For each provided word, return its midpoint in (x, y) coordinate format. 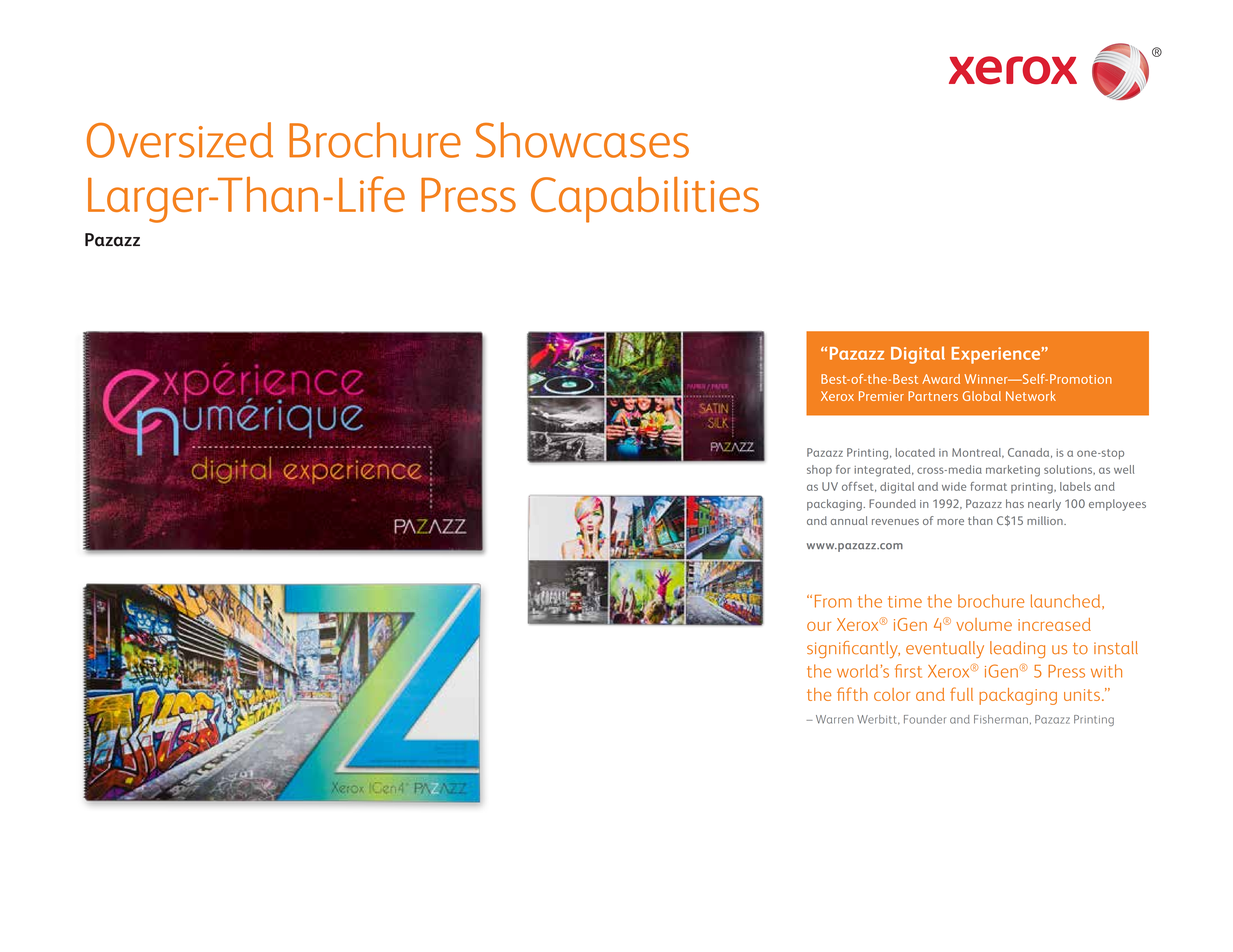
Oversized (180, 140)
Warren (835, 719)
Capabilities (645, 199)
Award (941, 379)
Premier (881, 396)
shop (819, 470)
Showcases (582, 140)
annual (849, 520)
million (1046, 520)
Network (1031, 396)
